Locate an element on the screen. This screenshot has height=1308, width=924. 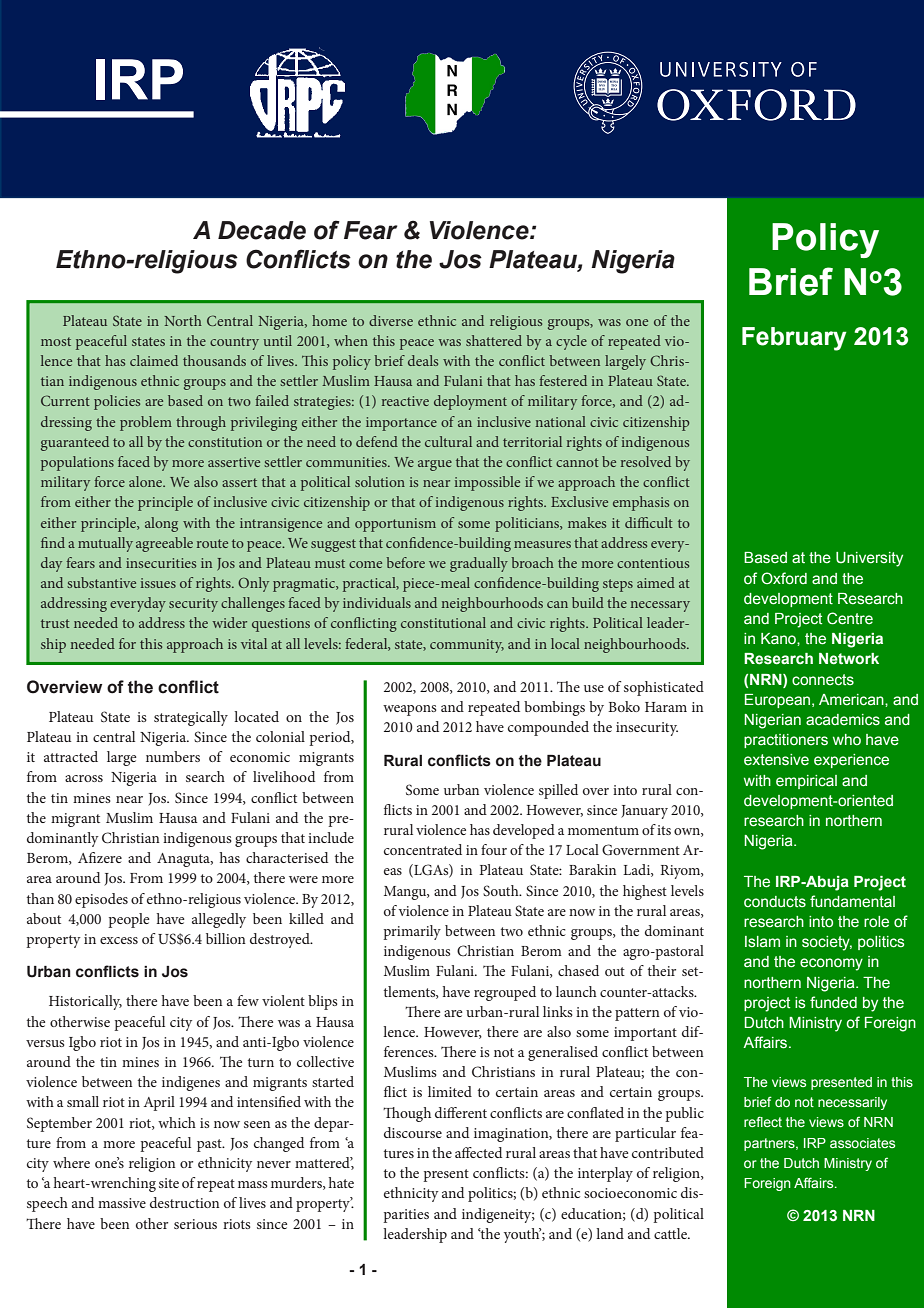
Decade is located at coordinates (262, 230).
